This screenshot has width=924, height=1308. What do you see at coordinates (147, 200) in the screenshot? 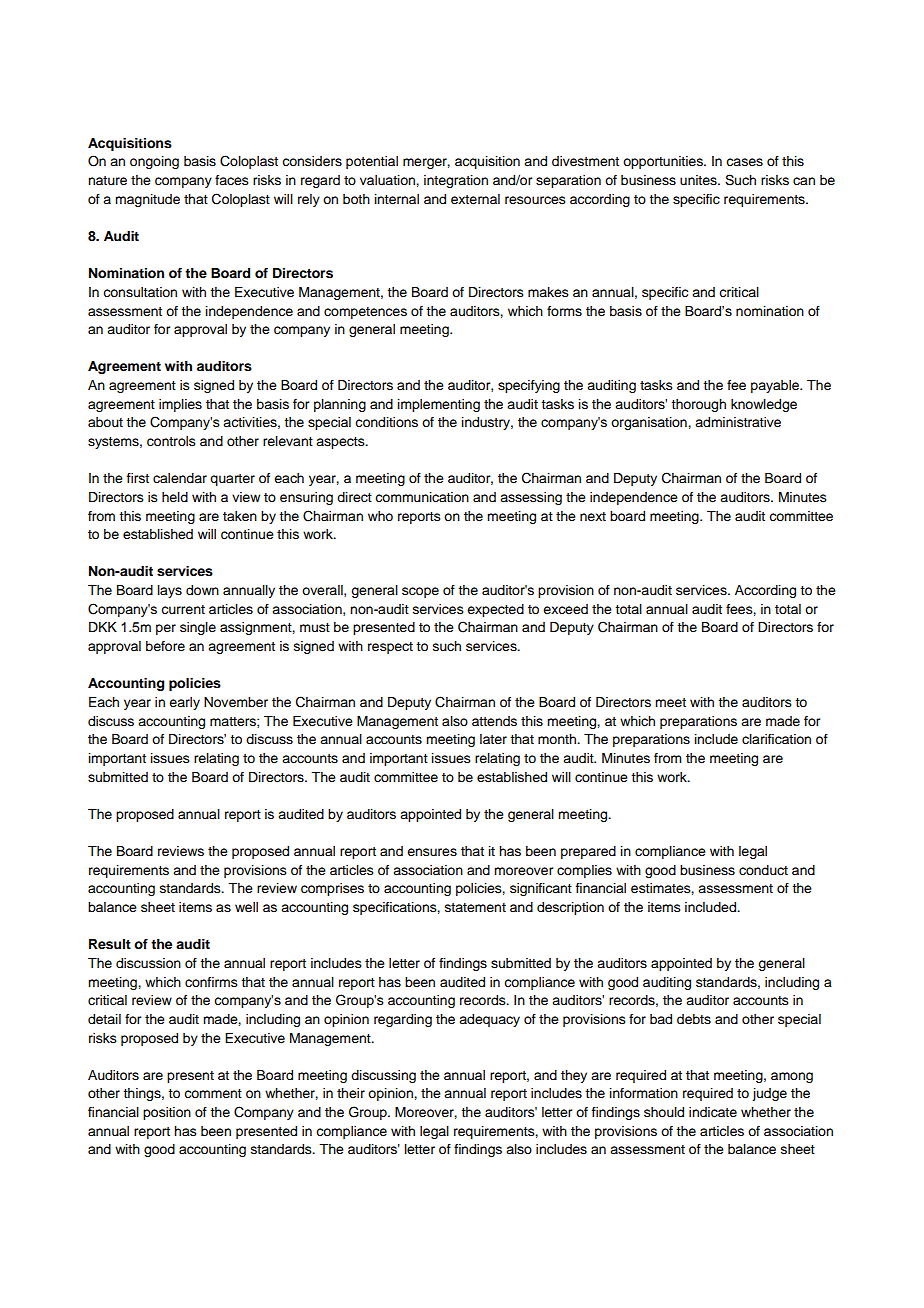
I see `magnitude` at bounding box center [147, 200].
